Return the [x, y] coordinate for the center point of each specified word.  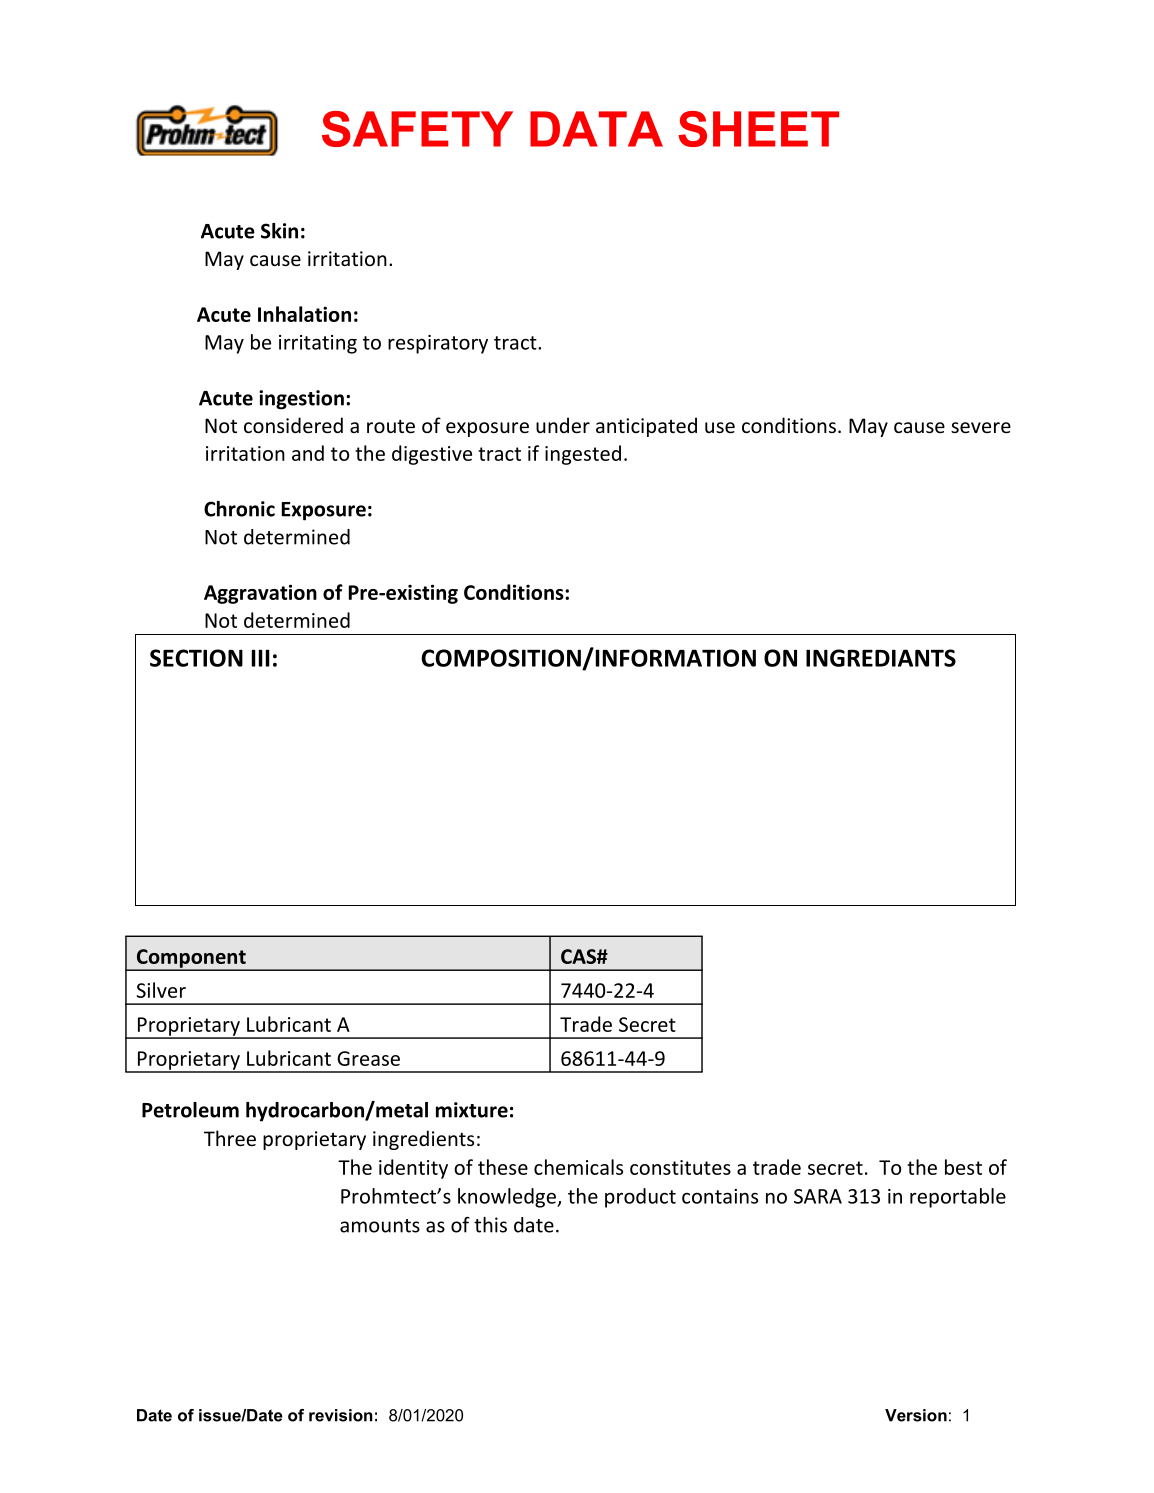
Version [916, 1415]
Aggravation [260, 594]
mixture [472, 1110]
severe [981, 427]
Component [191, 959]
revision [341, 1415]
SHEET [758, 129]
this [490, 1225]
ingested [583, 455]
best [963, 1167]
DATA [596, 129]
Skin [279, 231]
